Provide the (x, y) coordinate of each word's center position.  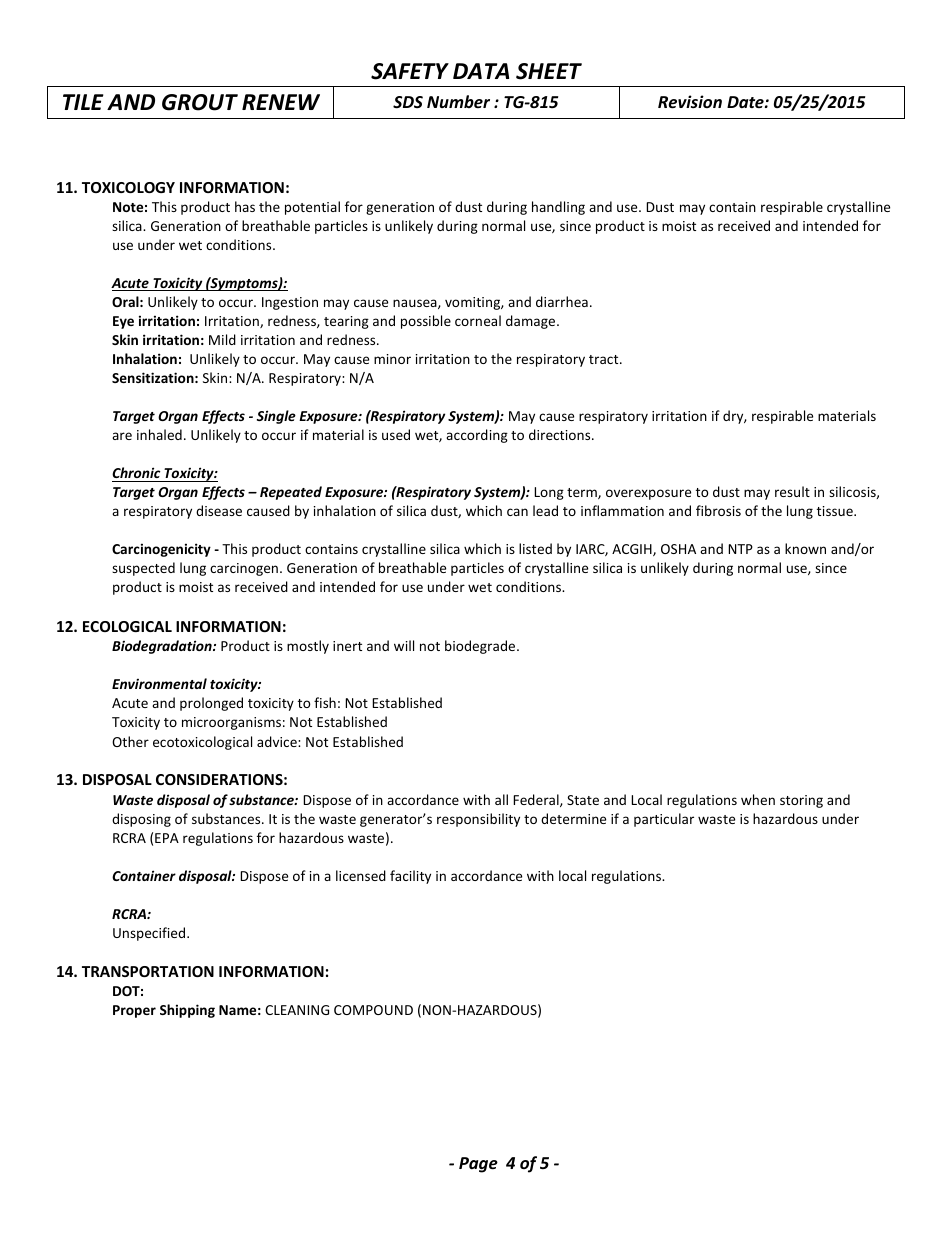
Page (478, 1165)
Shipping (187, 1011)
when (758, 799)
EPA (167, 838)
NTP (740, 549)
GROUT (200, 102)
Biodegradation (163, 647)
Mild (222, 339)
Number (458, 101)
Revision (690, 102)
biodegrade (481, 647)
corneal (478, 320)
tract (605, 359)
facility (410, 877)
